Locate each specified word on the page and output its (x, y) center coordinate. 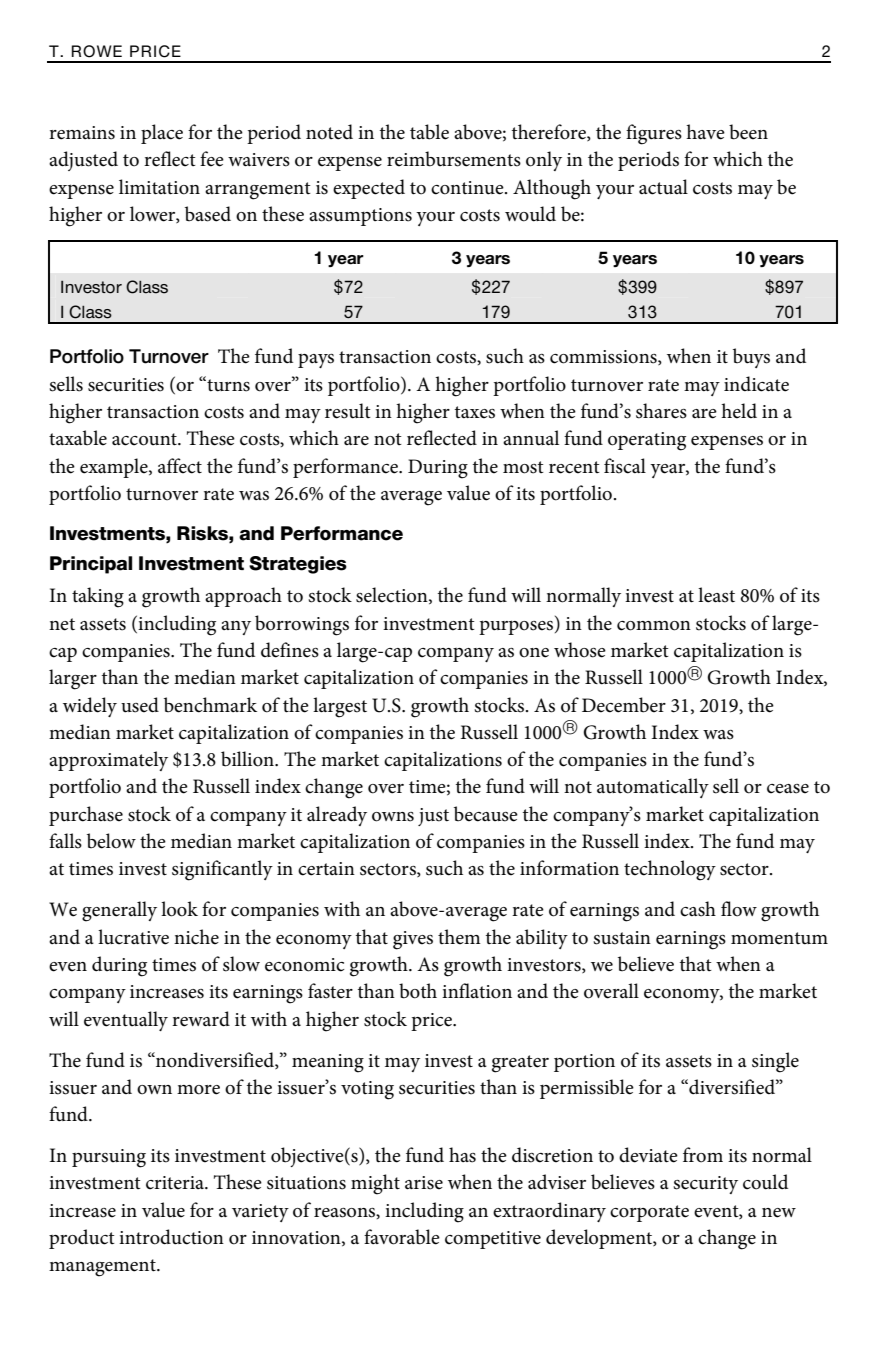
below (111, 841)
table (429, 132)
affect (180, 466)
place (162, 134)
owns (393, 817)
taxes (475, 412)
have (705, 132)
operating (647, 441)
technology (670, 870)
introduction (171, 1237)
